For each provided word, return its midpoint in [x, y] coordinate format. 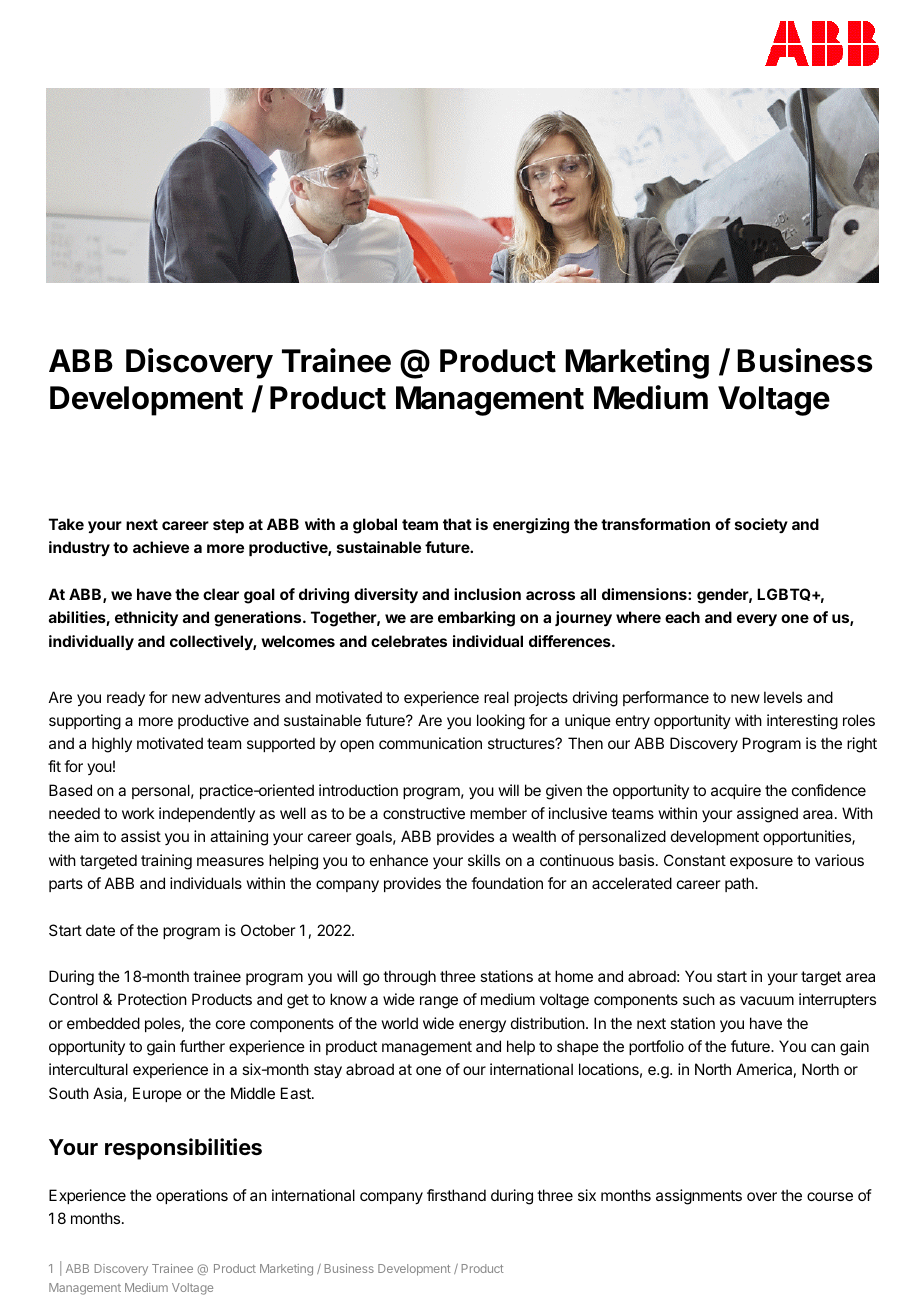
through [409, 978]
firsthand [456, 1195]
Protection [152, 999]
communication [430, 743]
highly [112, 745]
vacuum [767, 1000]
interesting [802, 722]
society [761, 525]
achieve [161, 547]
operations [192, 1196]
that [457, 524]
